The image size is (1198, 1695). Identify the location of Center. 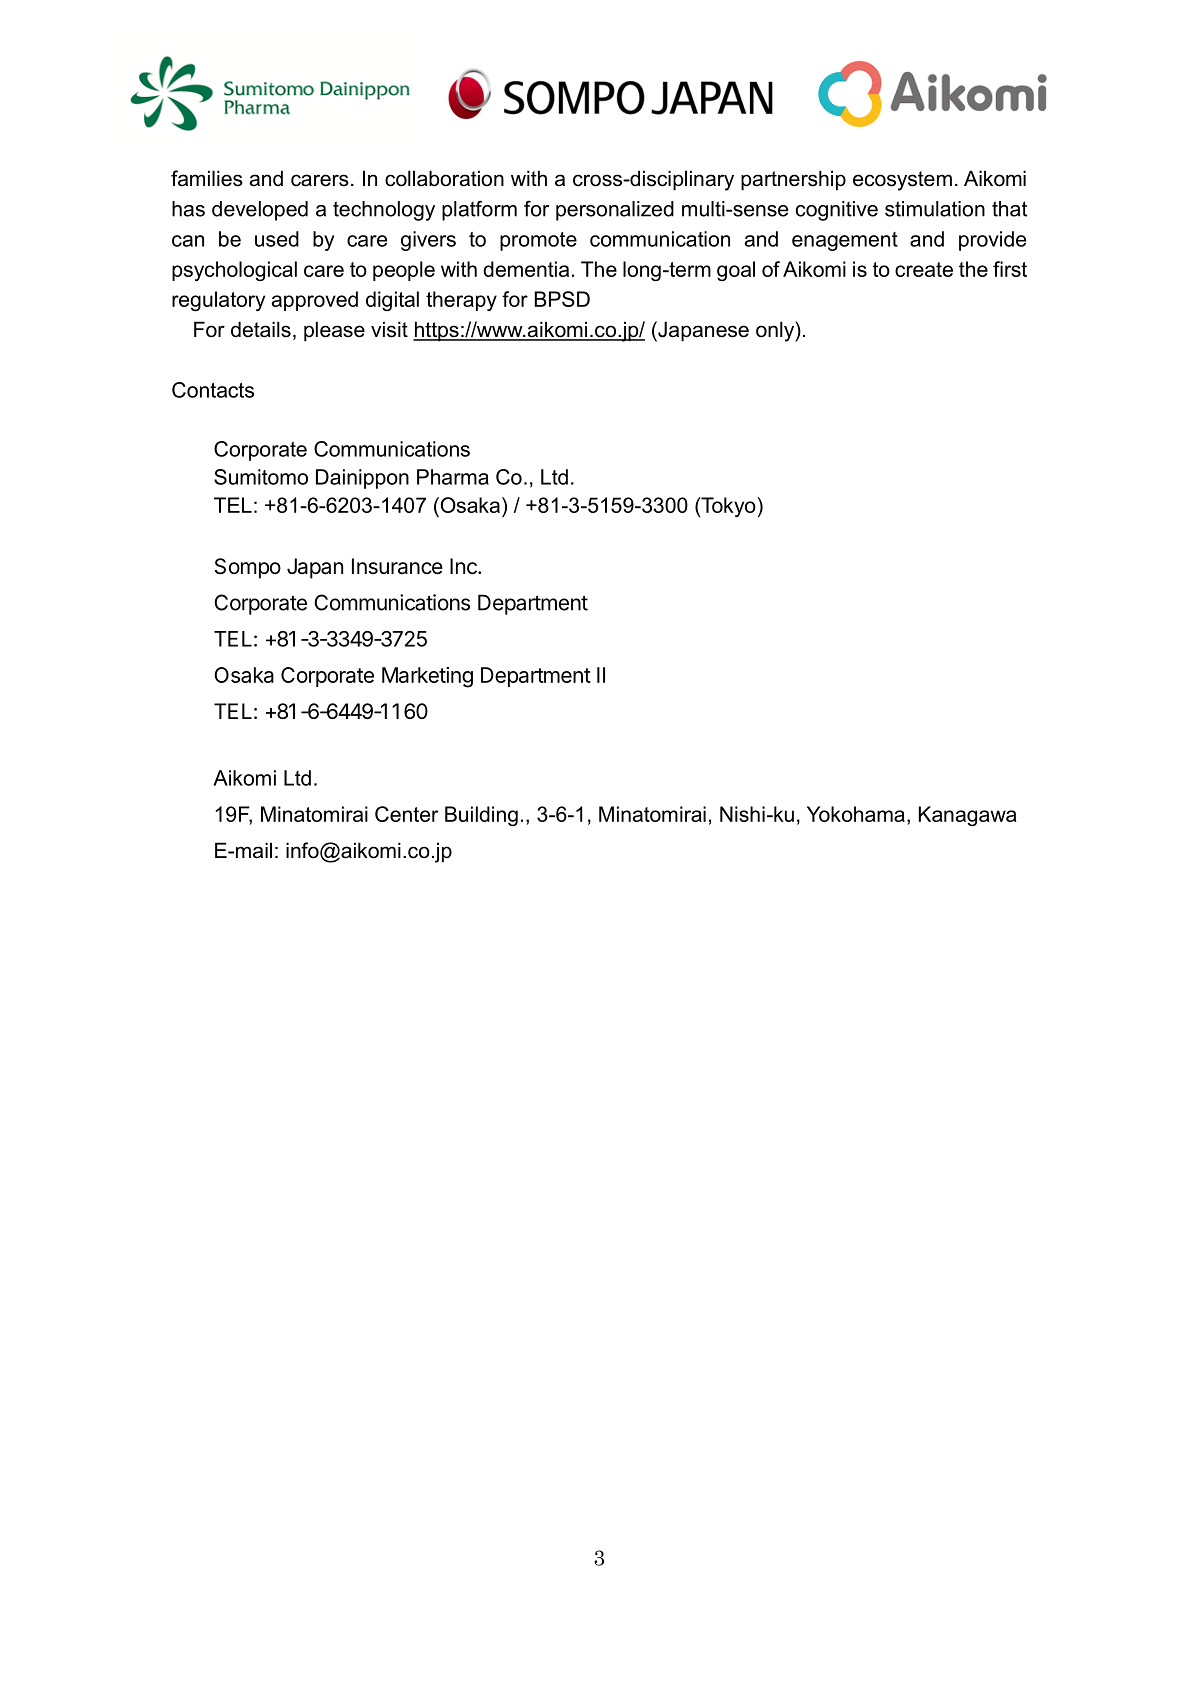
(407, 814).
